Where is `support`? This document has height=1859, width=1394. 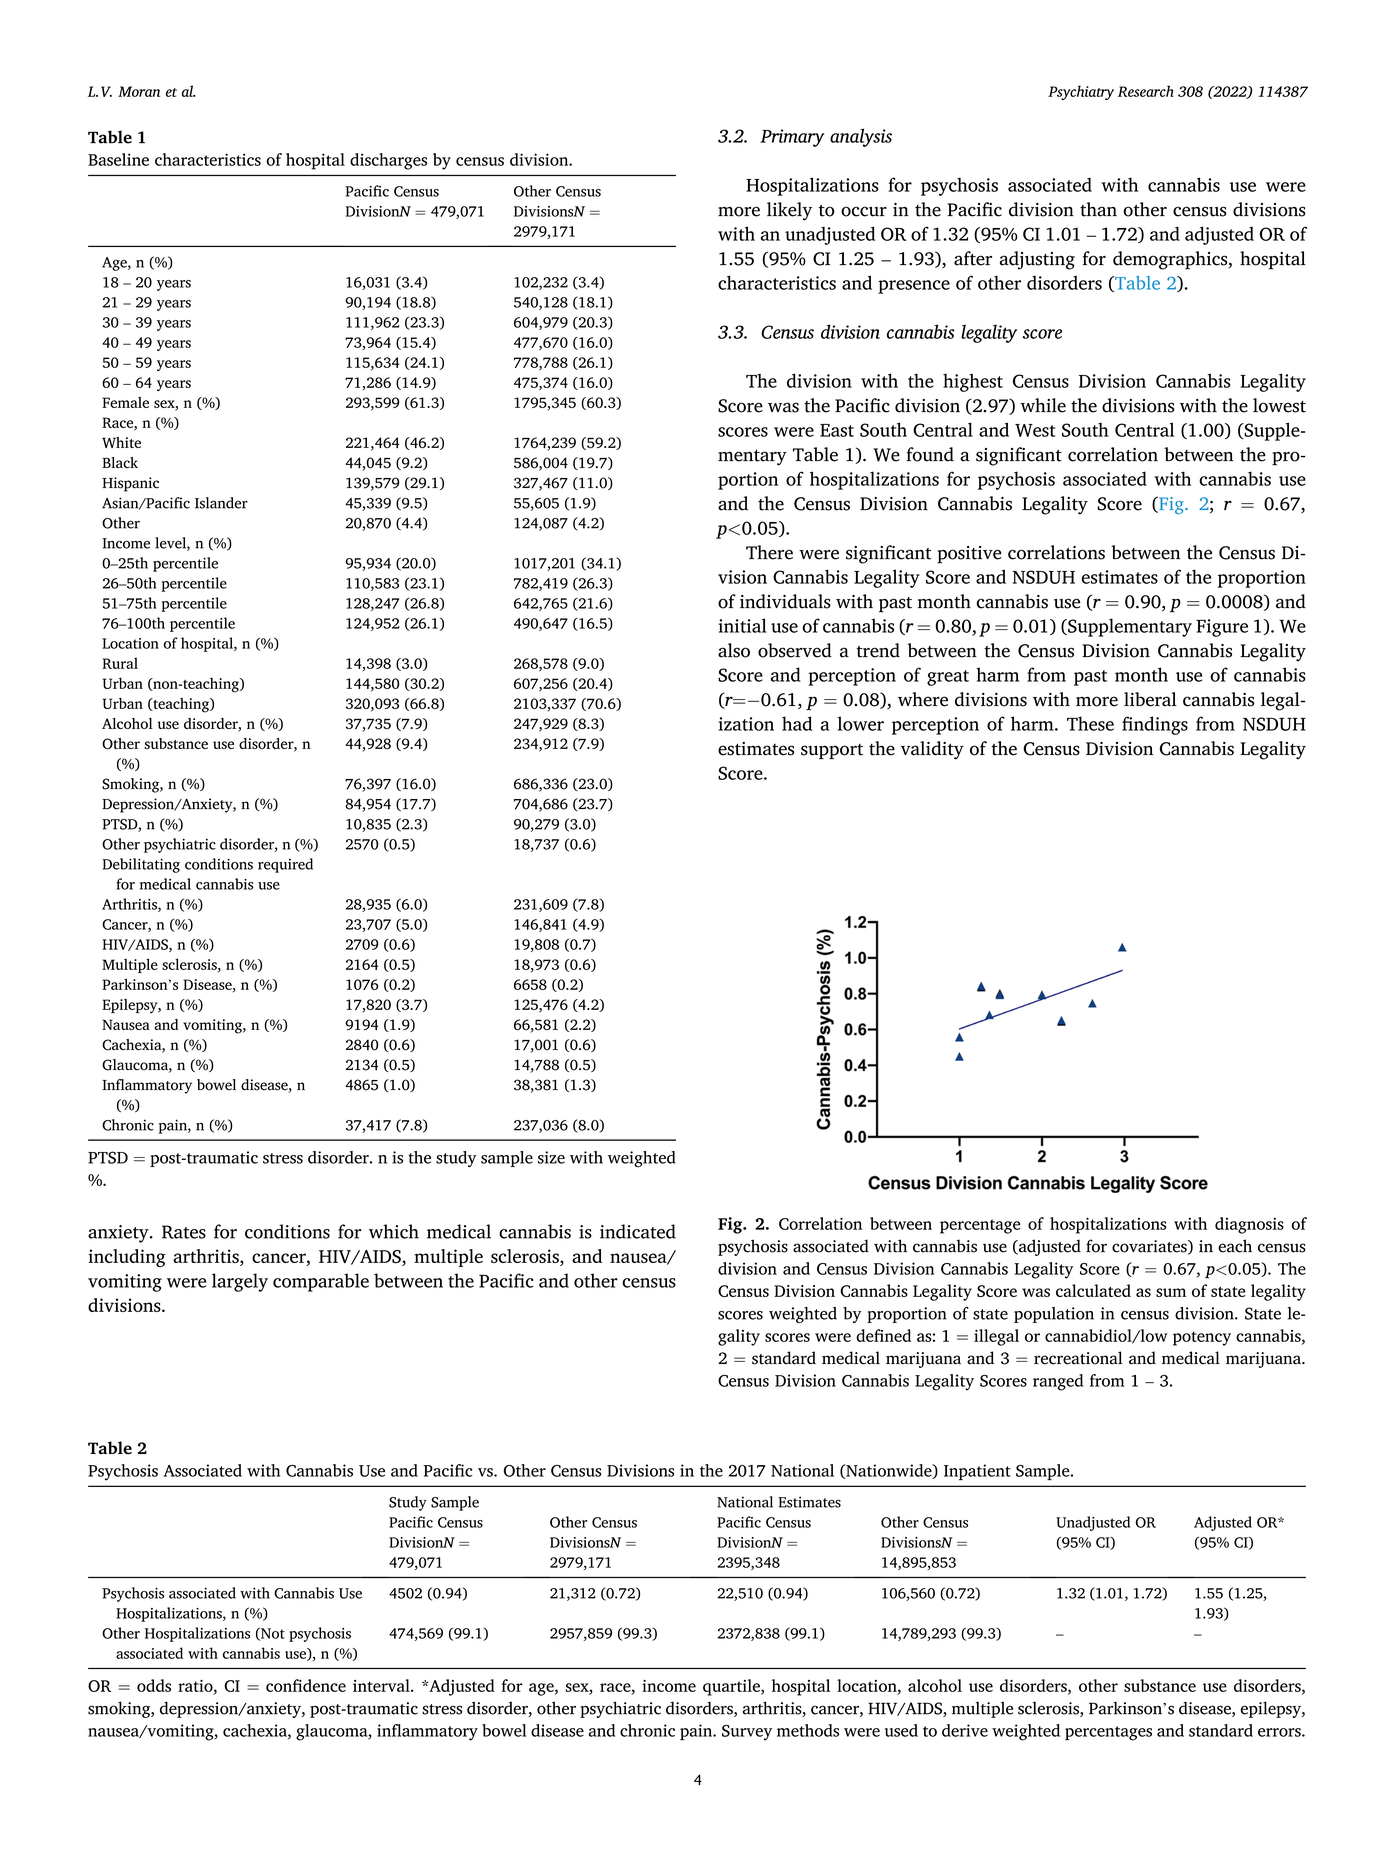
support is located at coordinates (832, 751).
